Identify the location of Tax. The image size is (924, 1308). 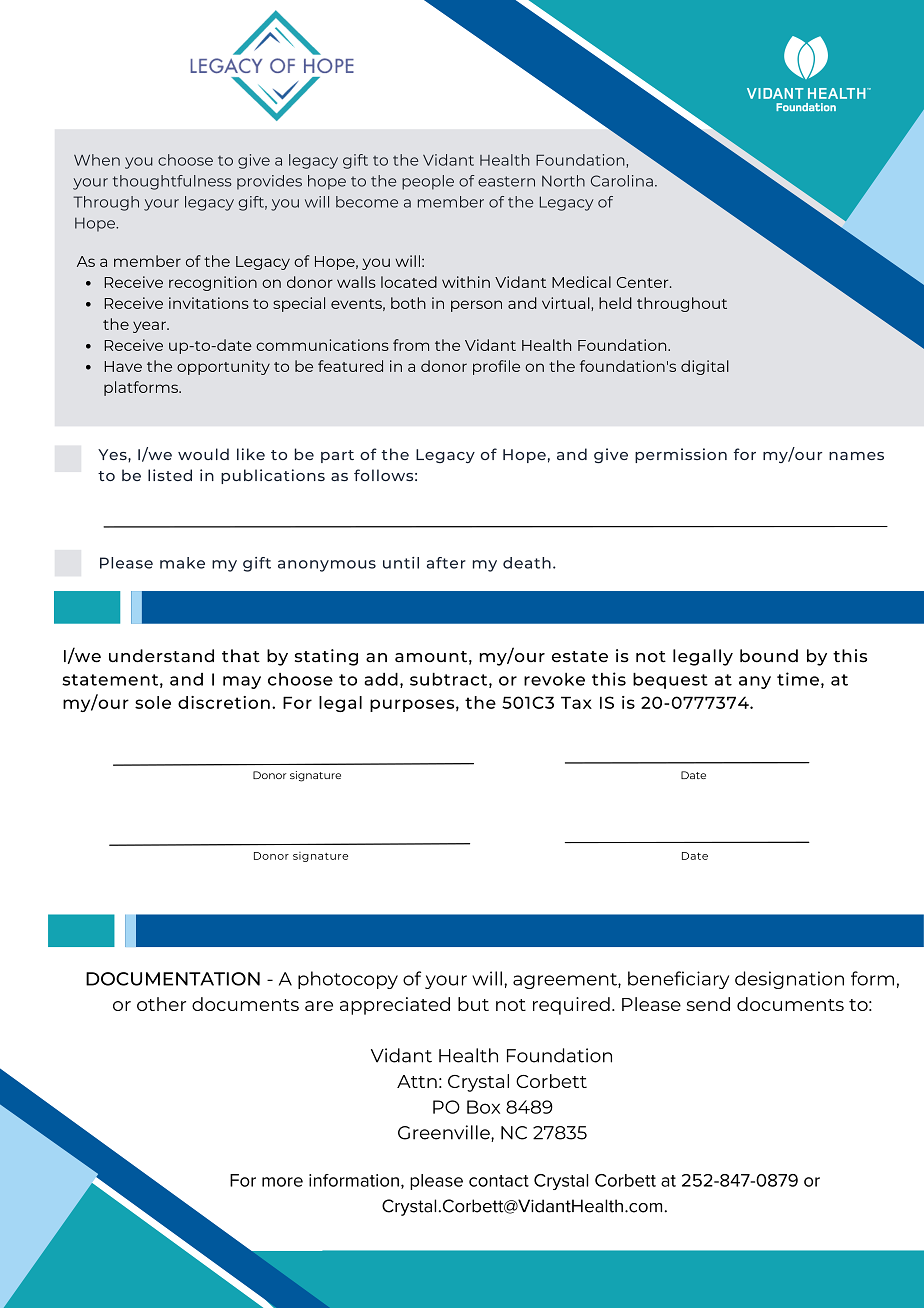
(576, 702).
